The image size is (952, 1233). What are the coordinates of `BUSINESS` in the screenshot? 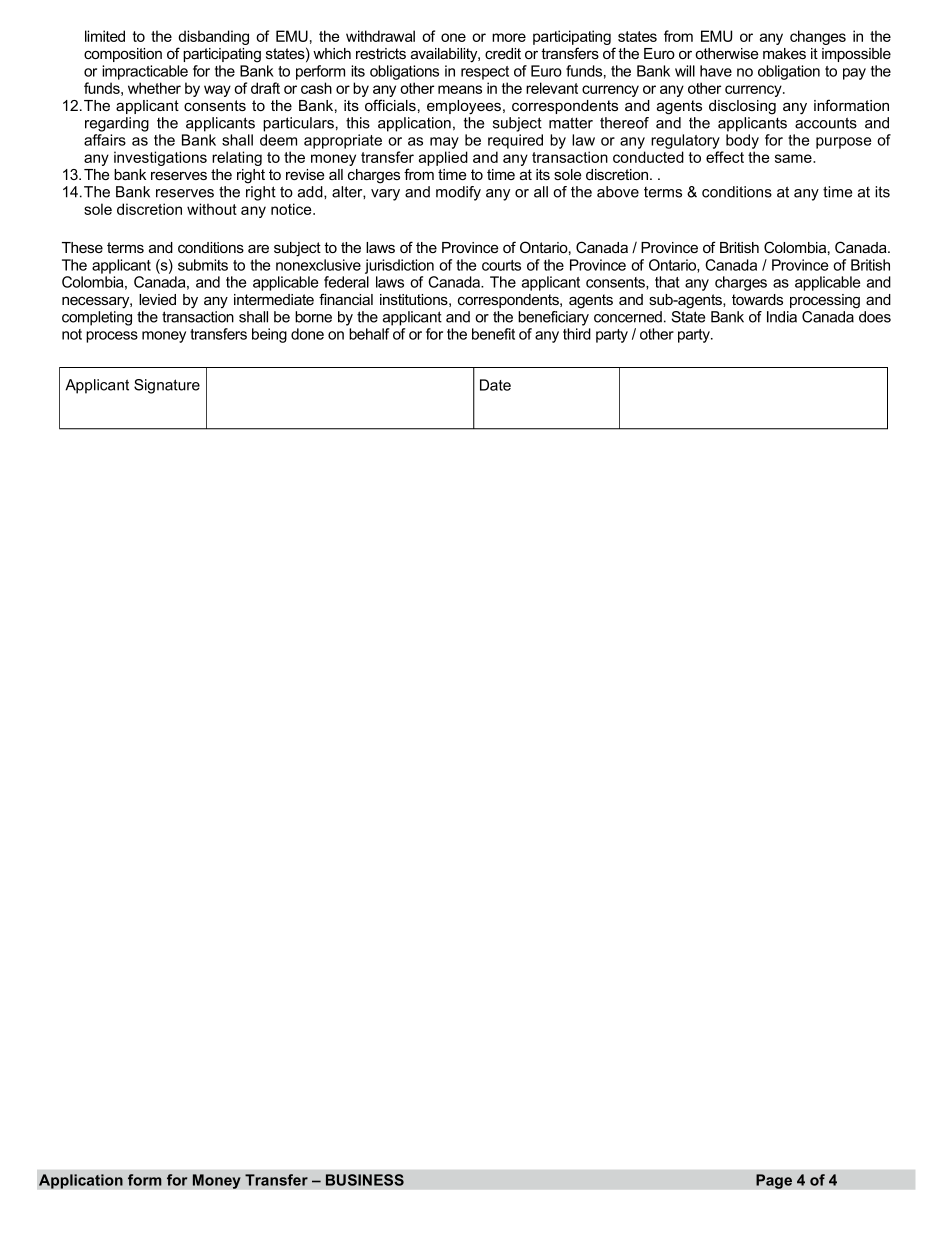 It's located at (365, 1180).
